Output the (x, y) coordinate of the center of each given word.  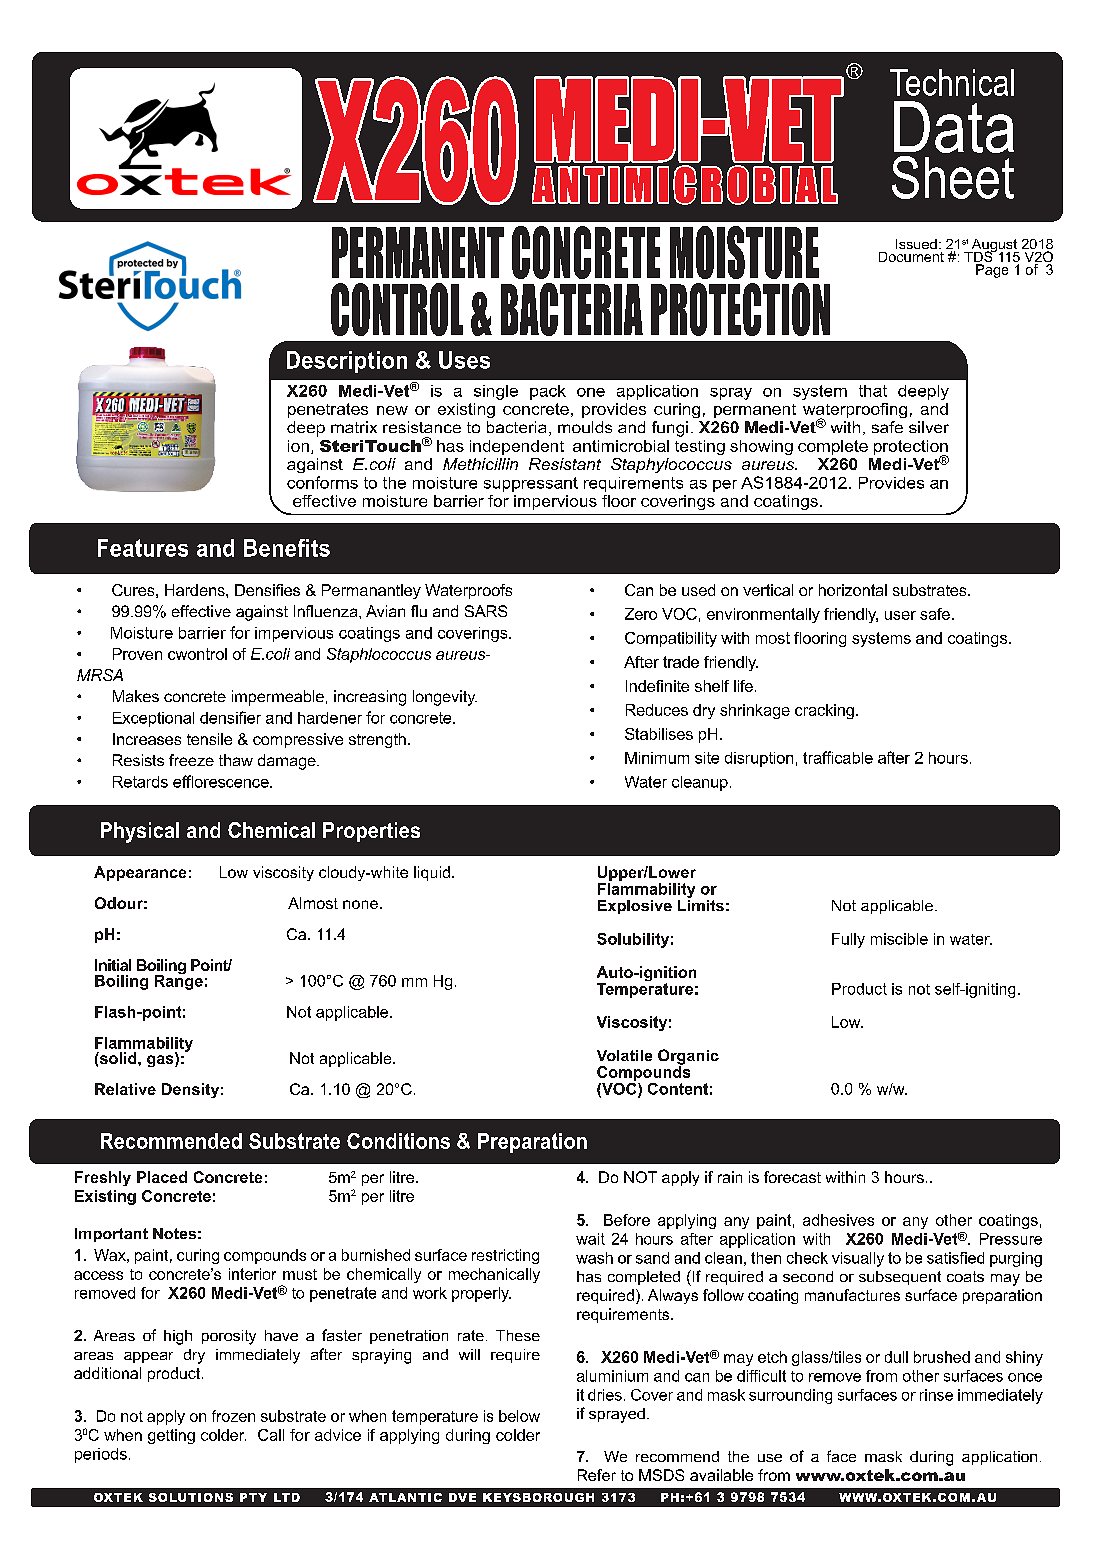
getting (171, 1436)
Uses (464, 360)
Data (954, 127)
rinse (936, 1395)
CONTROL (397, 309)
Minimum (657, 758)
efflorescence (222, 781)
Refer (597, 1475)
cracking (824, 711)
